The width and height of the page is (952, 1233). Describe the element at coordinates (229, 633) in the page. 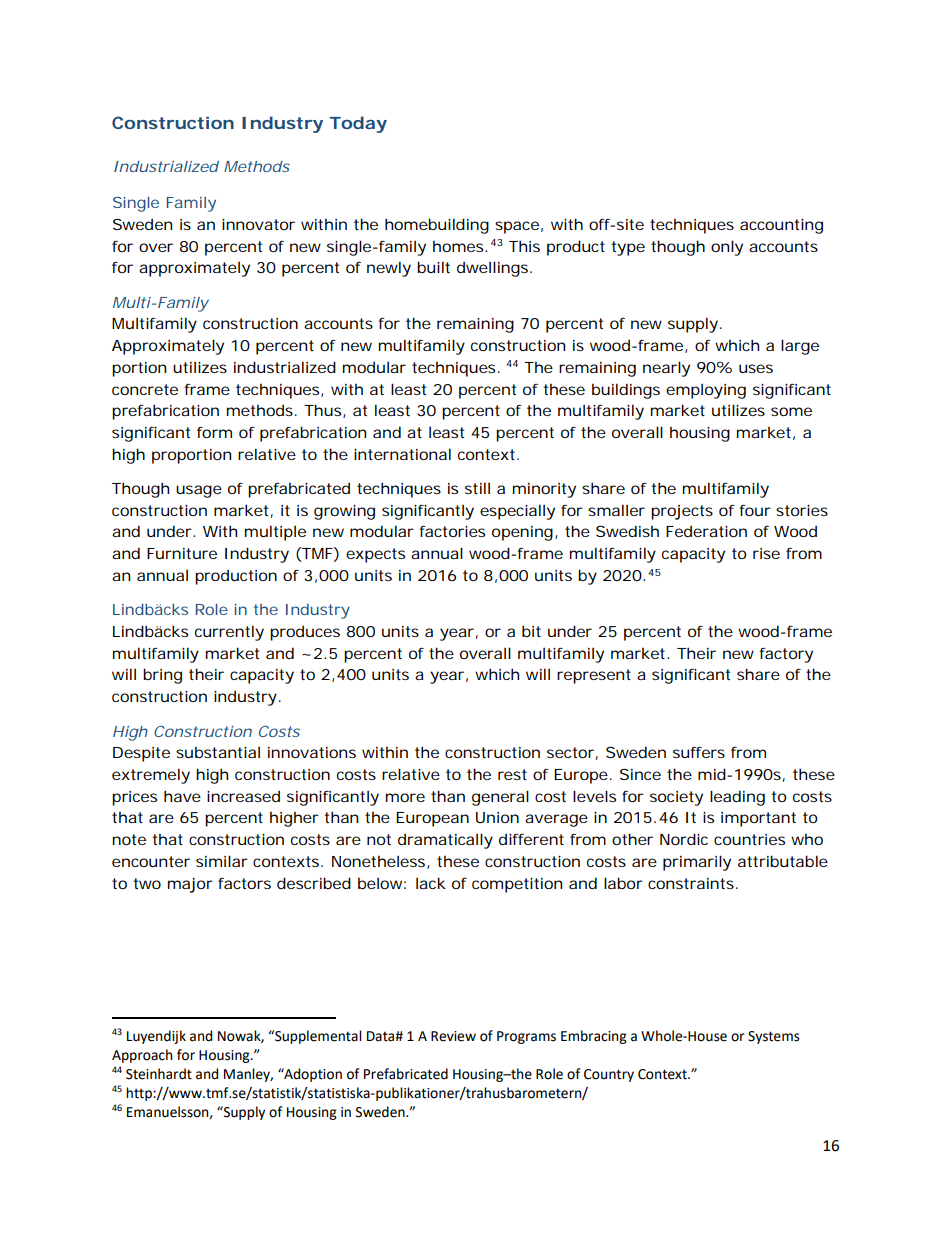

I see `currently` at that location.
